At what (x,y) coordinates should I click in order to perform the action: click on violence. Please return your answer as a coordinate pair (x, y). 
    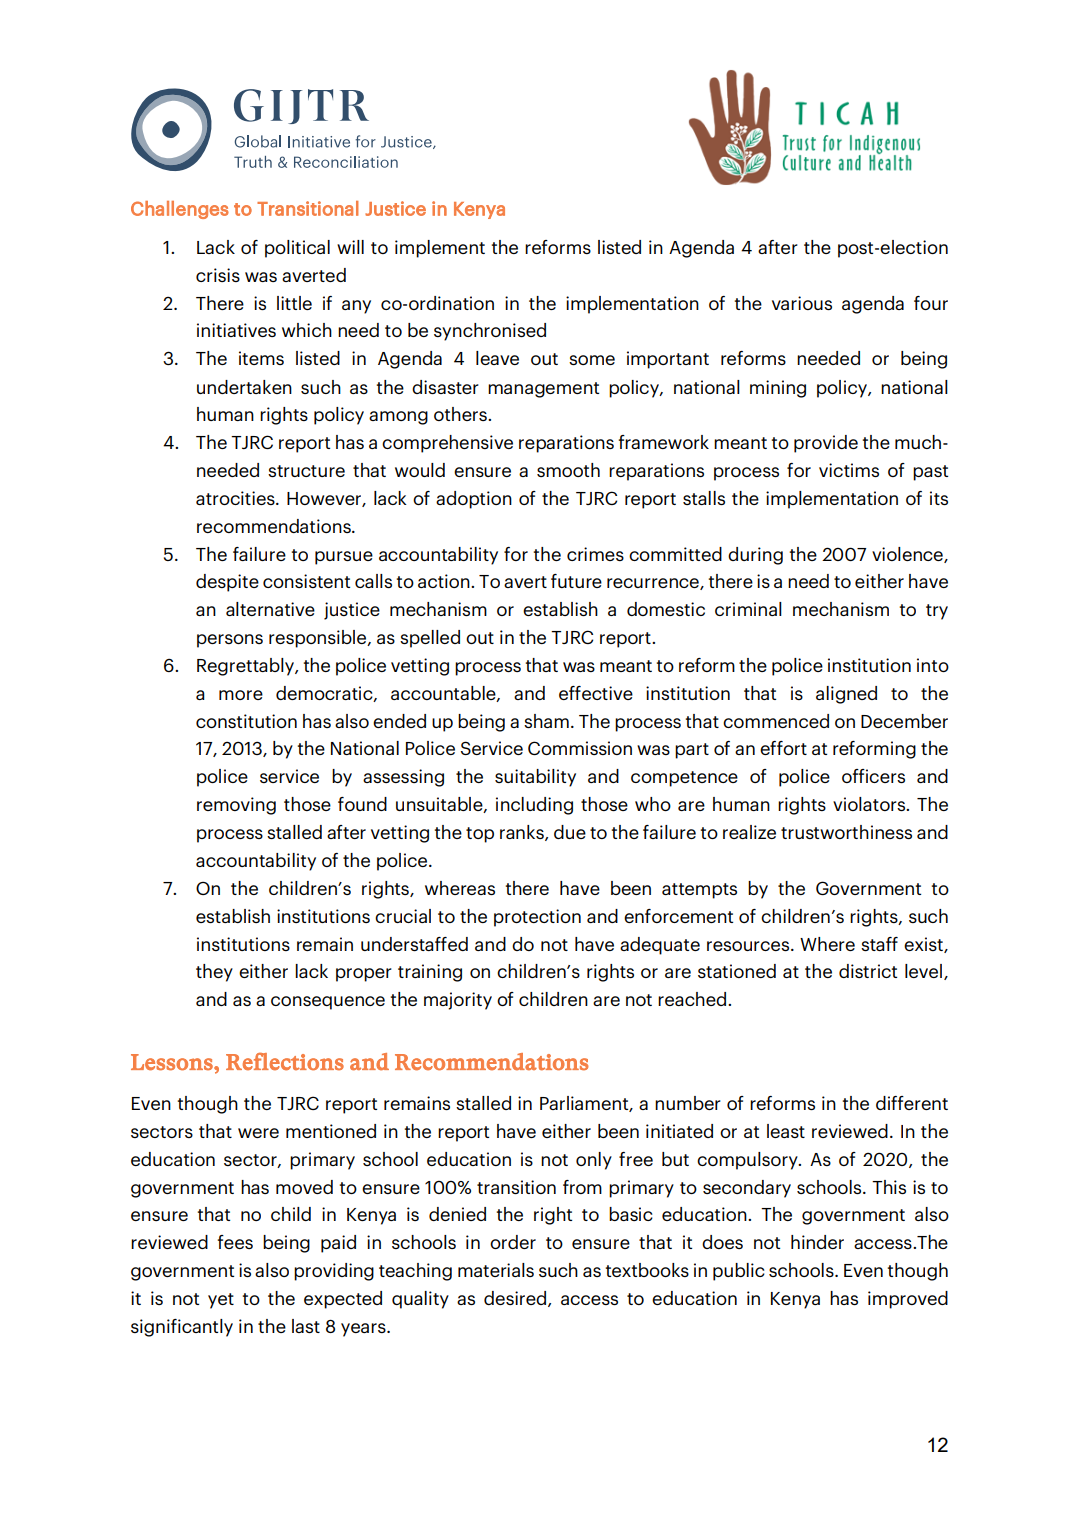
    Looking at the image, I should click on (908, 555).
